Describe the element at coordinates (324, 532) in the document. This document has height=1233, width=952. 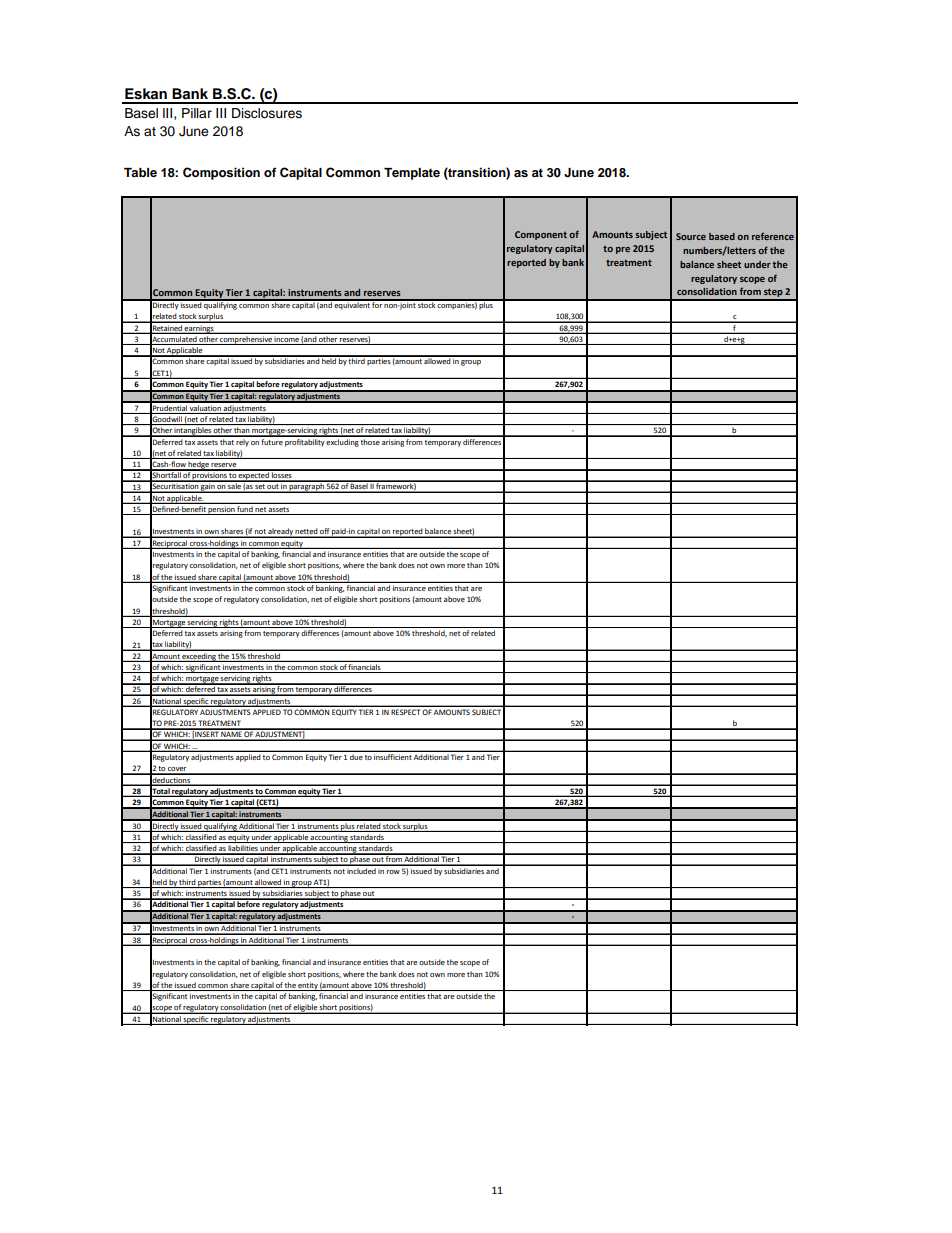
I see `off` at that location.
